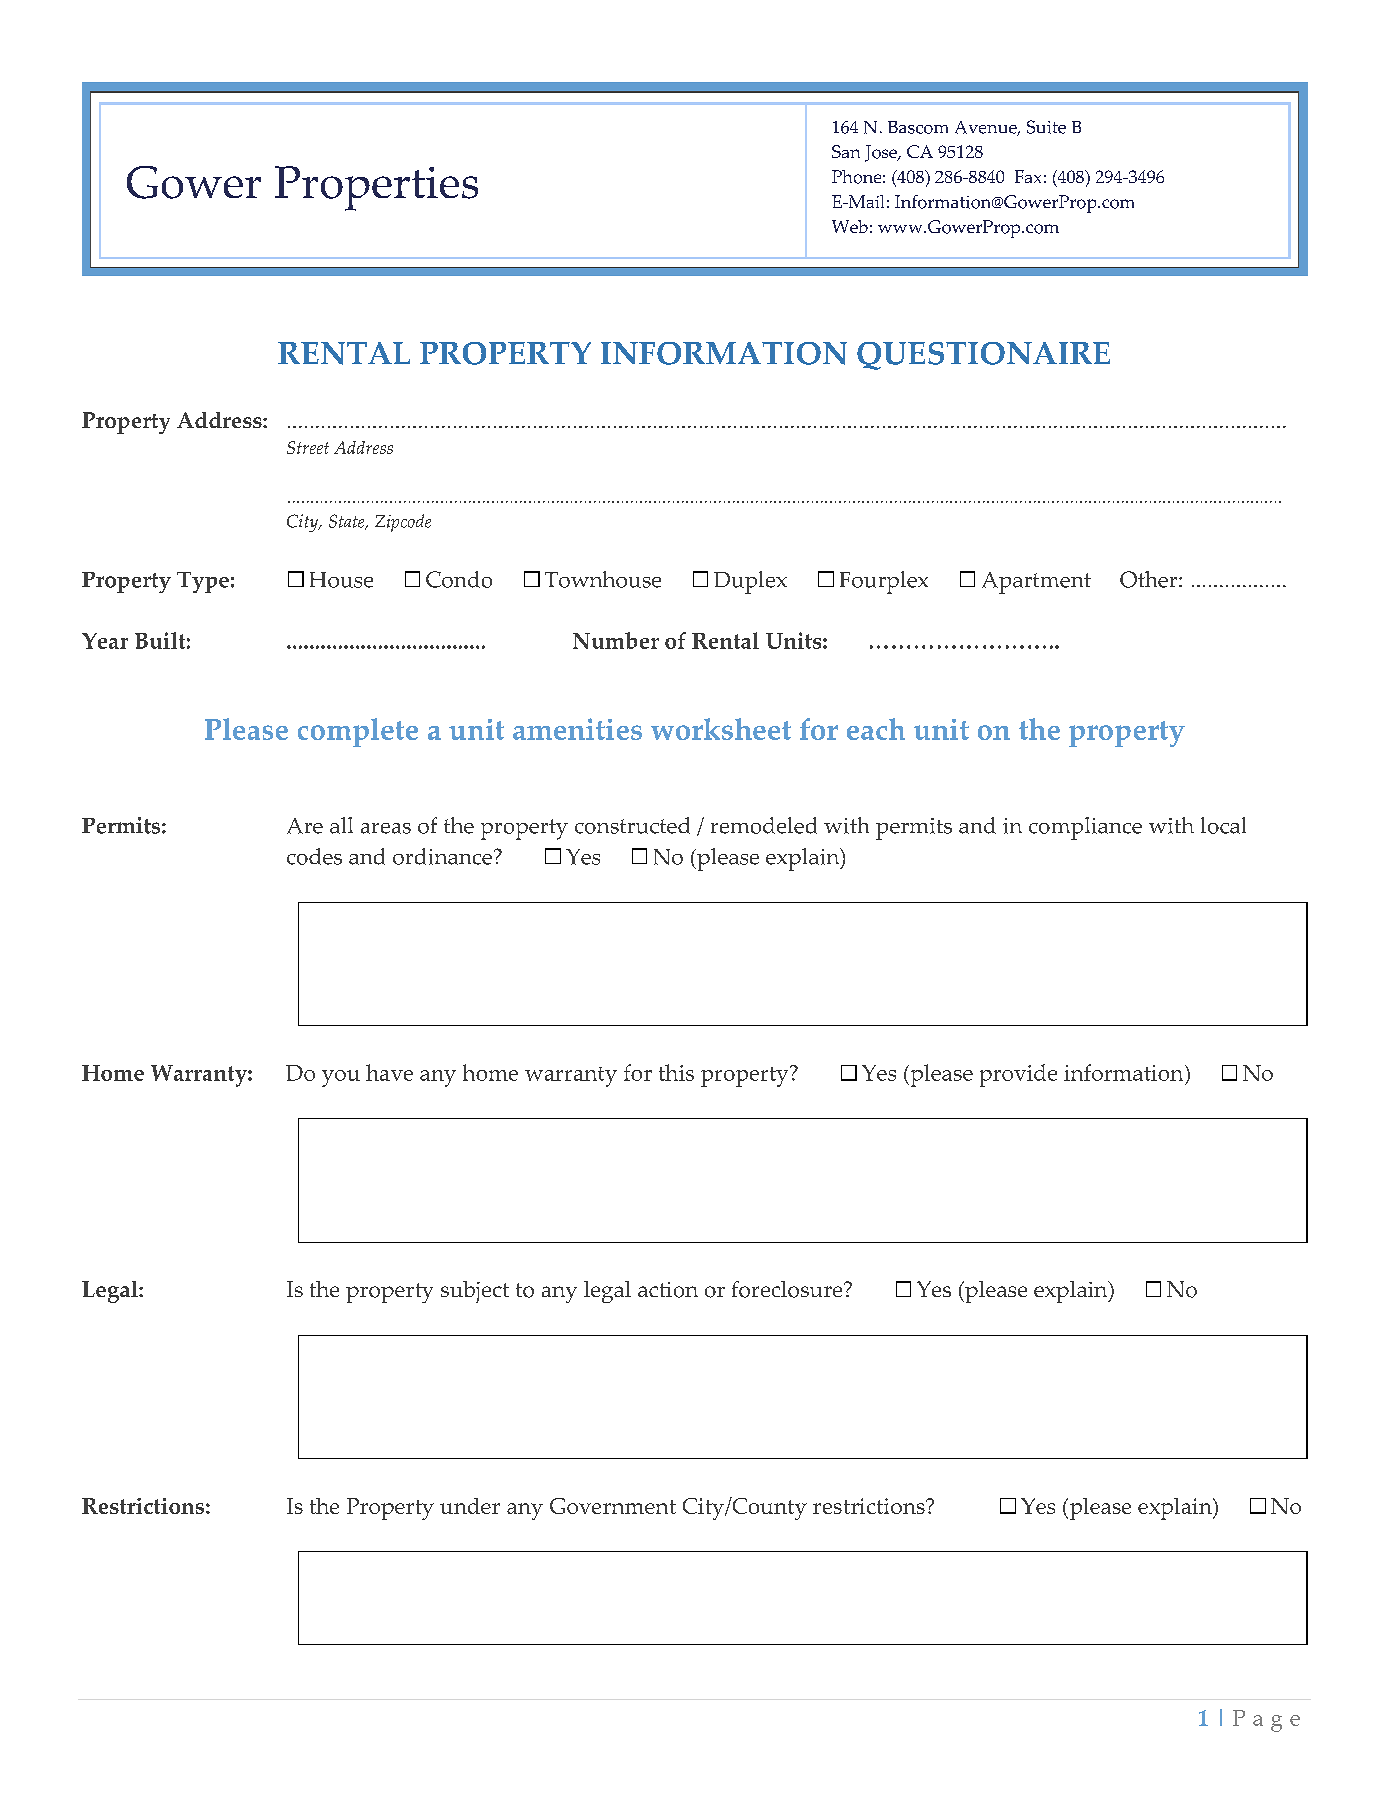 Image resolution: width=1389 pixels, height=1797 pixels. I want to click on Other, so click(1150, 579).
